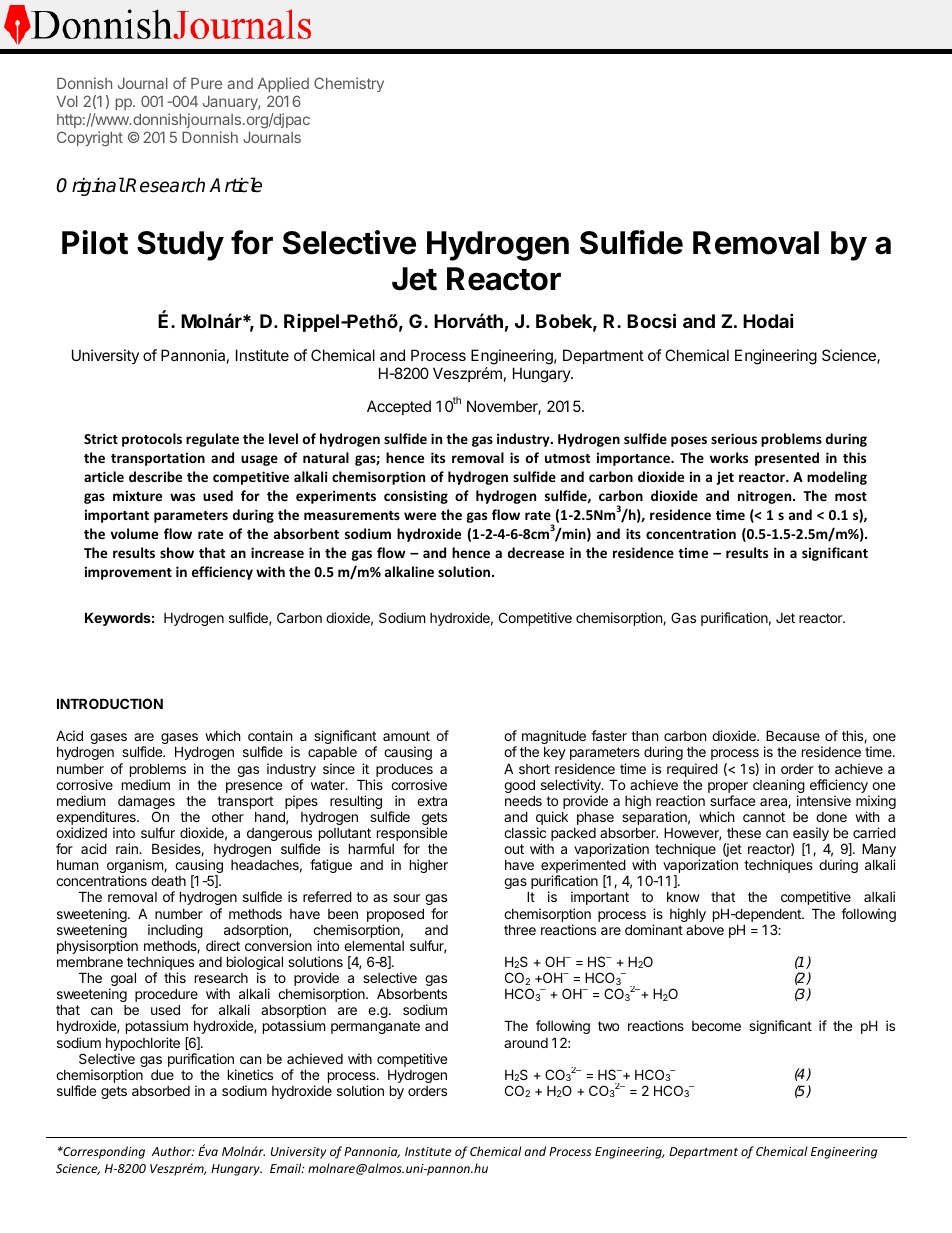  What do you see at coordinates (399, 407) in the page?
I see `Accepted` at bounding box center [399, 407].
